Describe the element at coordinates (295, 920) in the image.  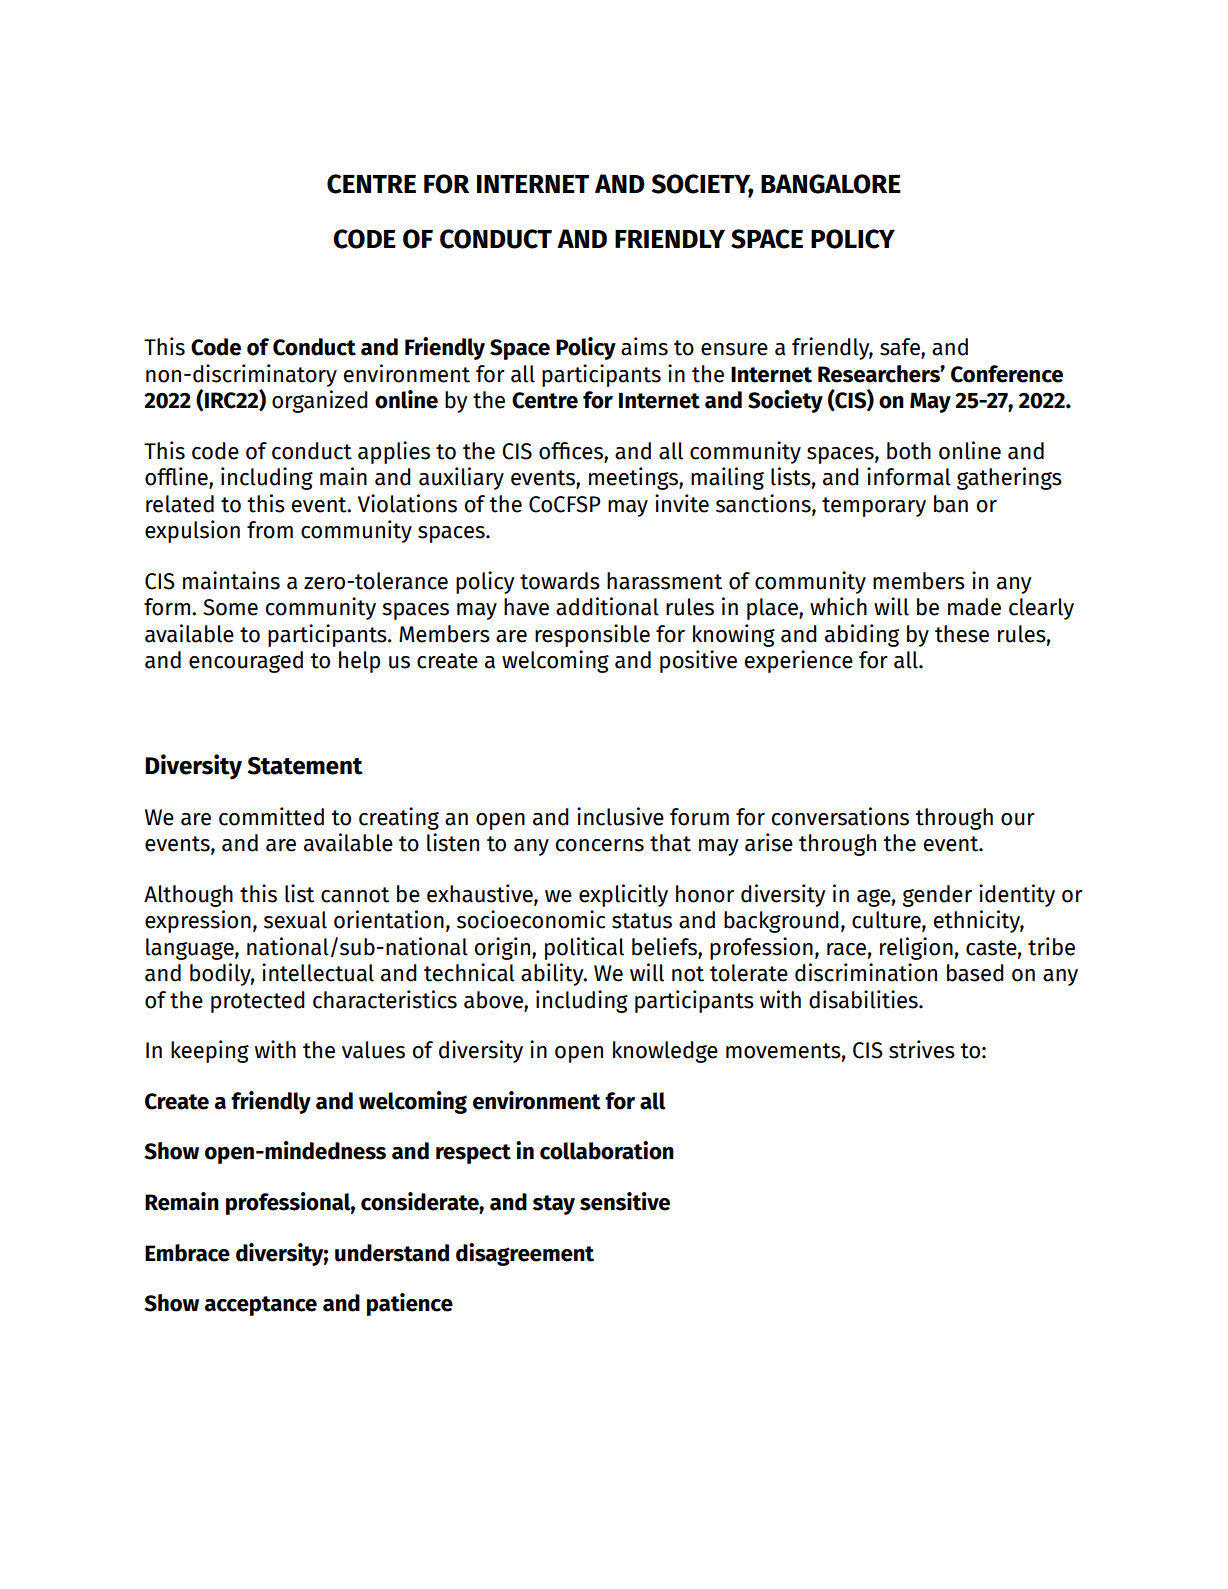
I see `sexual` at that location.
